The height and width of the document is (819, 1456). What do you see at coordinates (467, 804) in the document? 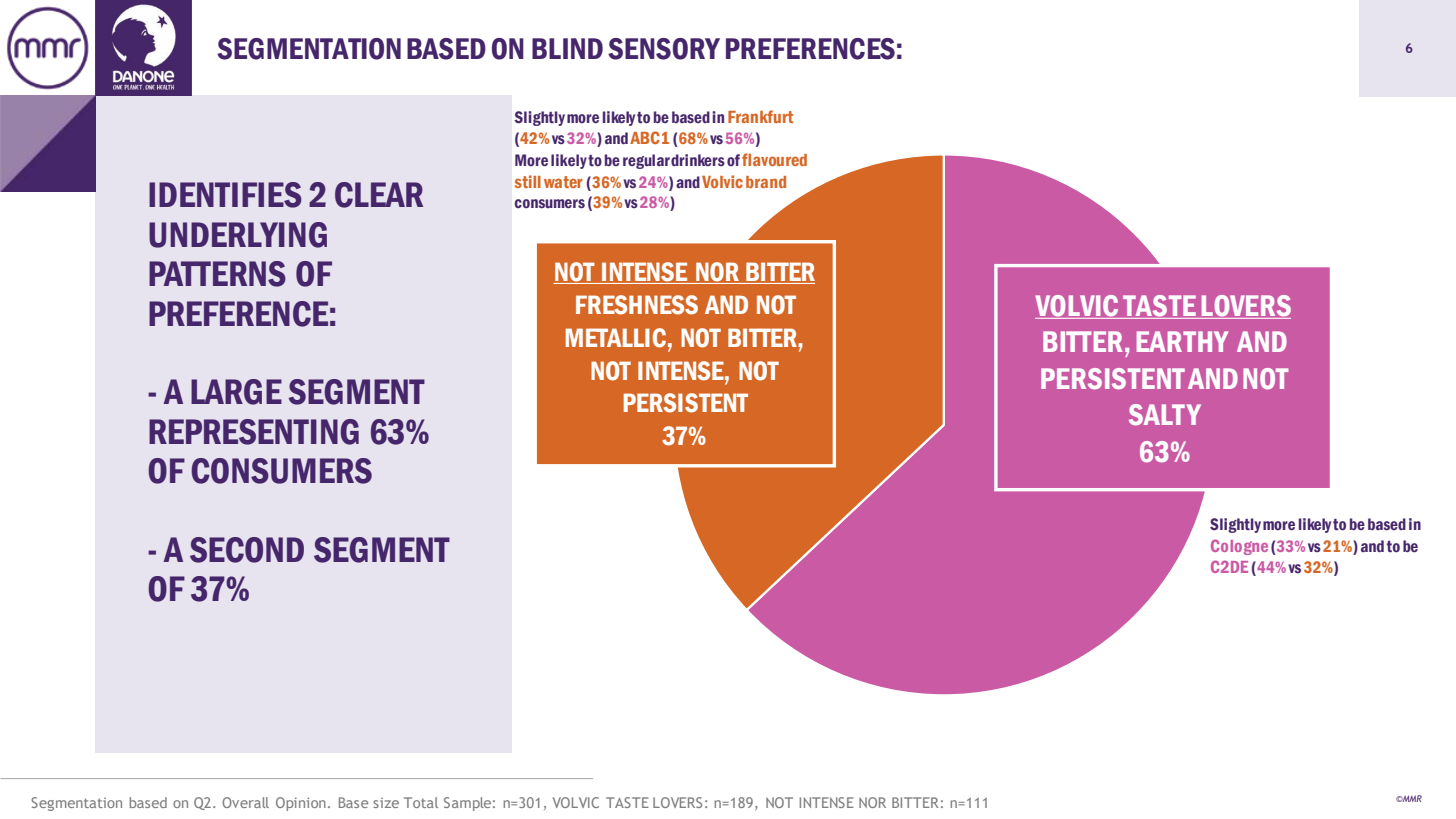
I see `Sample` at bounding box center [467, 804].
